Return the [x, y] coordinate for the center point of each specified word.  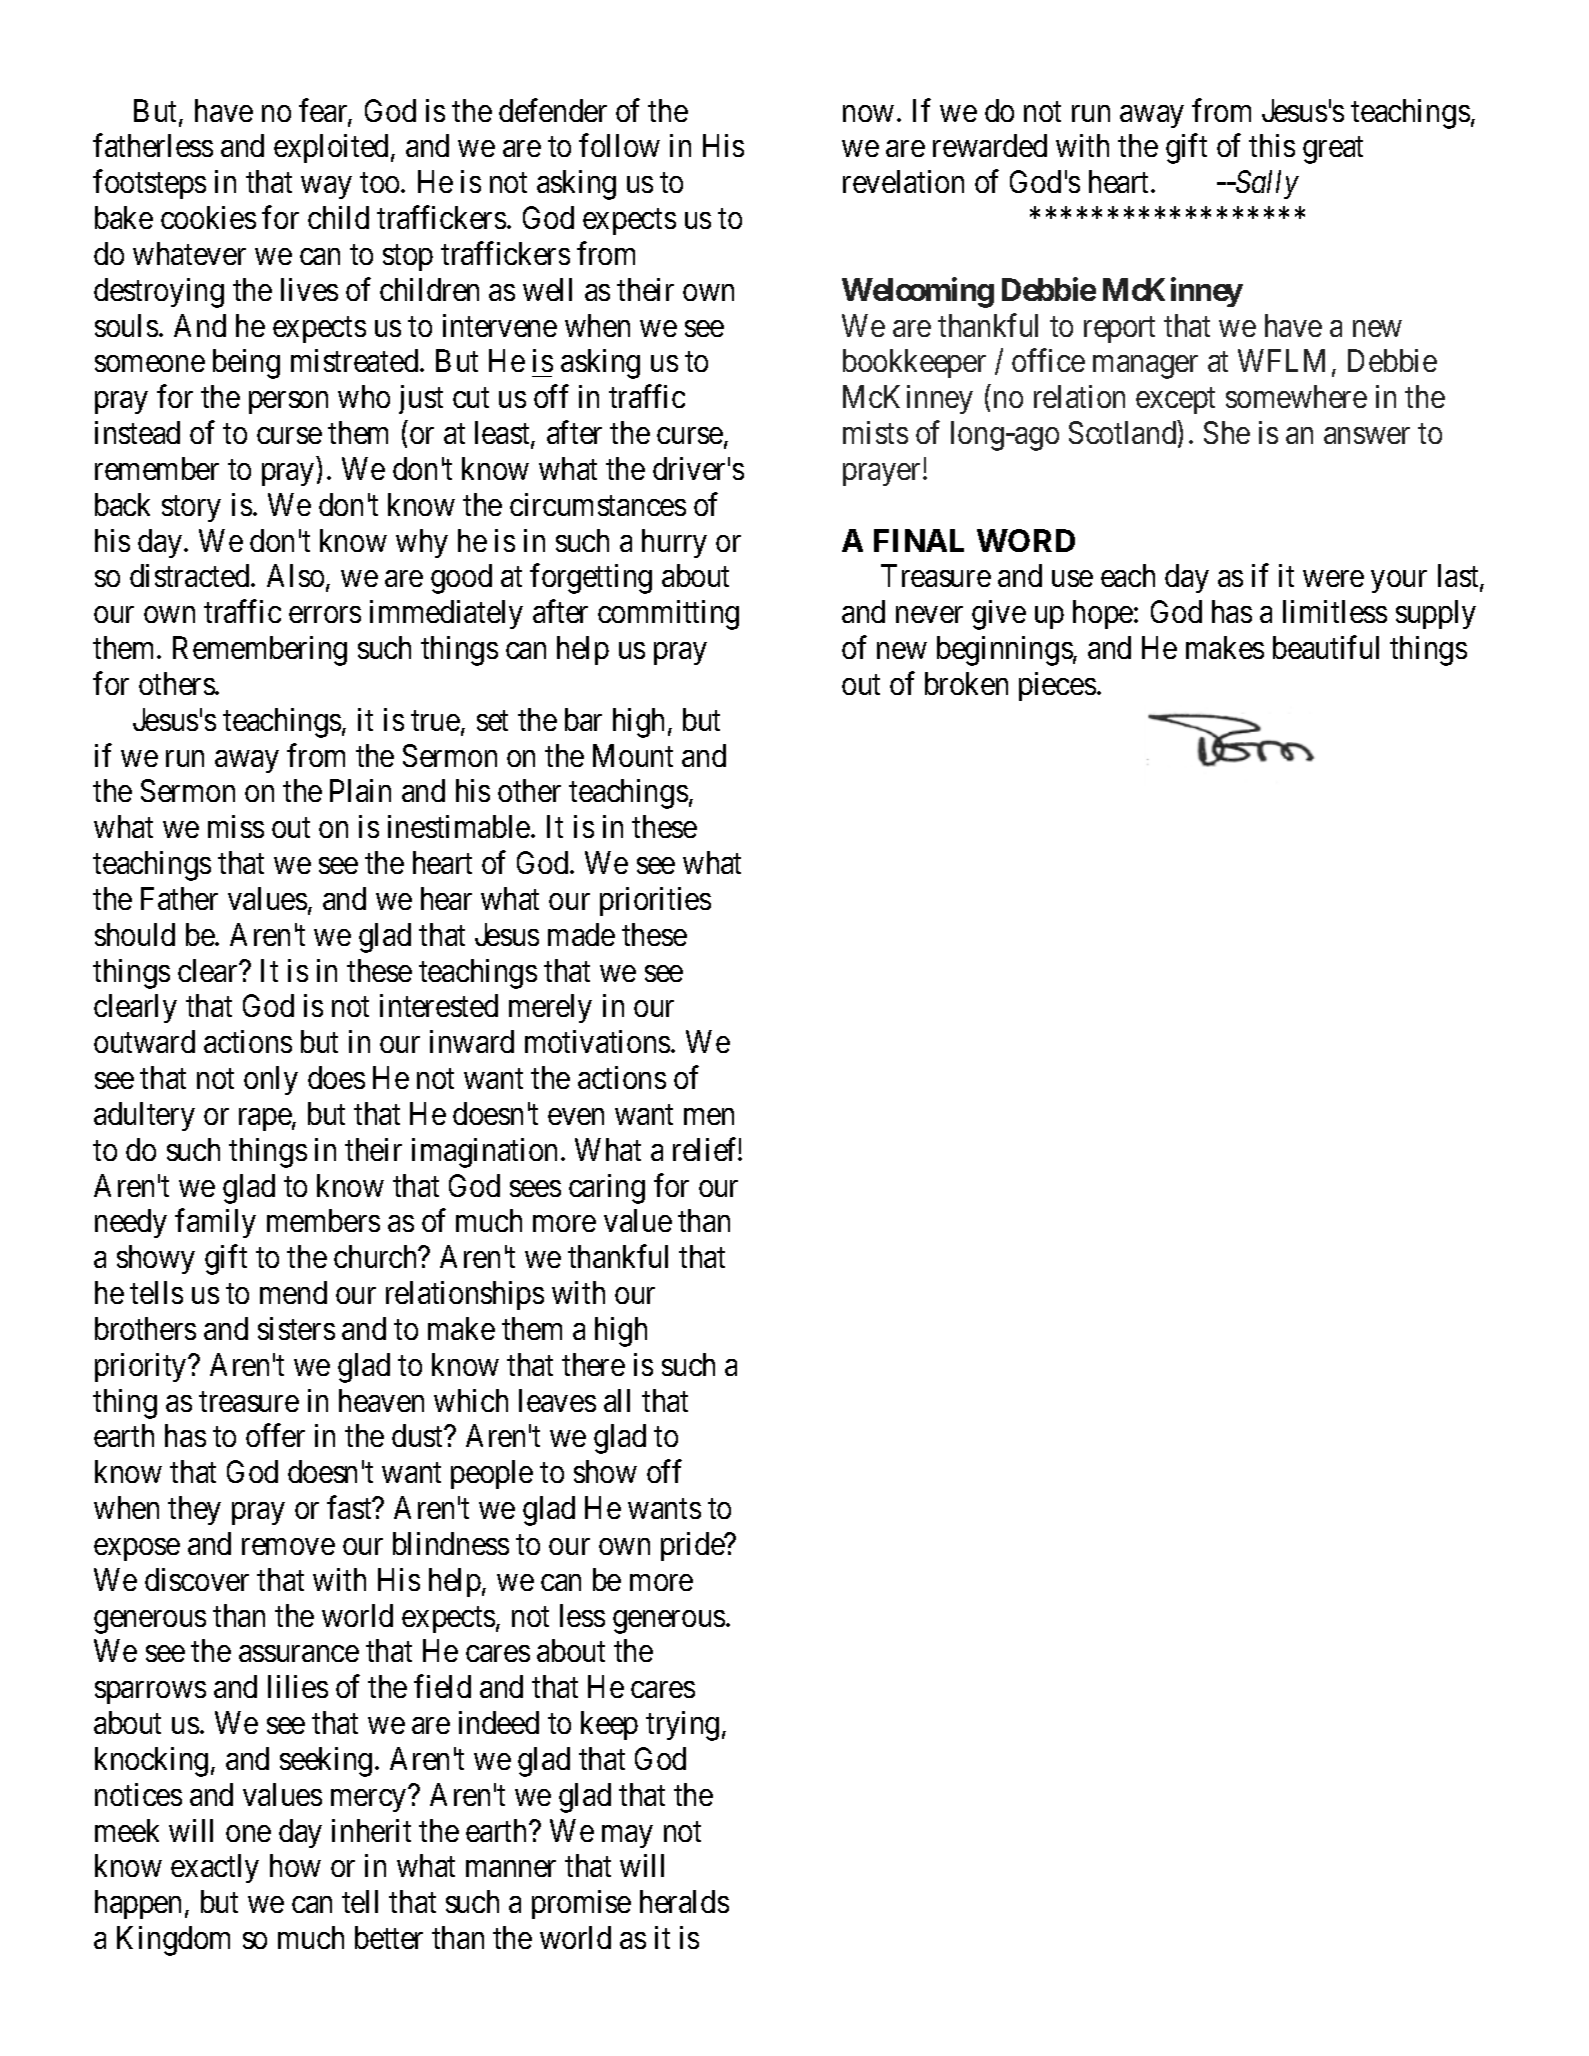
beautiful [1326, 647]
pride [693, 1546]
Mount [633, 755]
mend [293, 1292]
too [381, 183]
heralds [684, 1901]
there [593, 1364]
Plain [360, 790]
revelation [903, 181]
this [1272, 145]
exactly [215, 1868]
